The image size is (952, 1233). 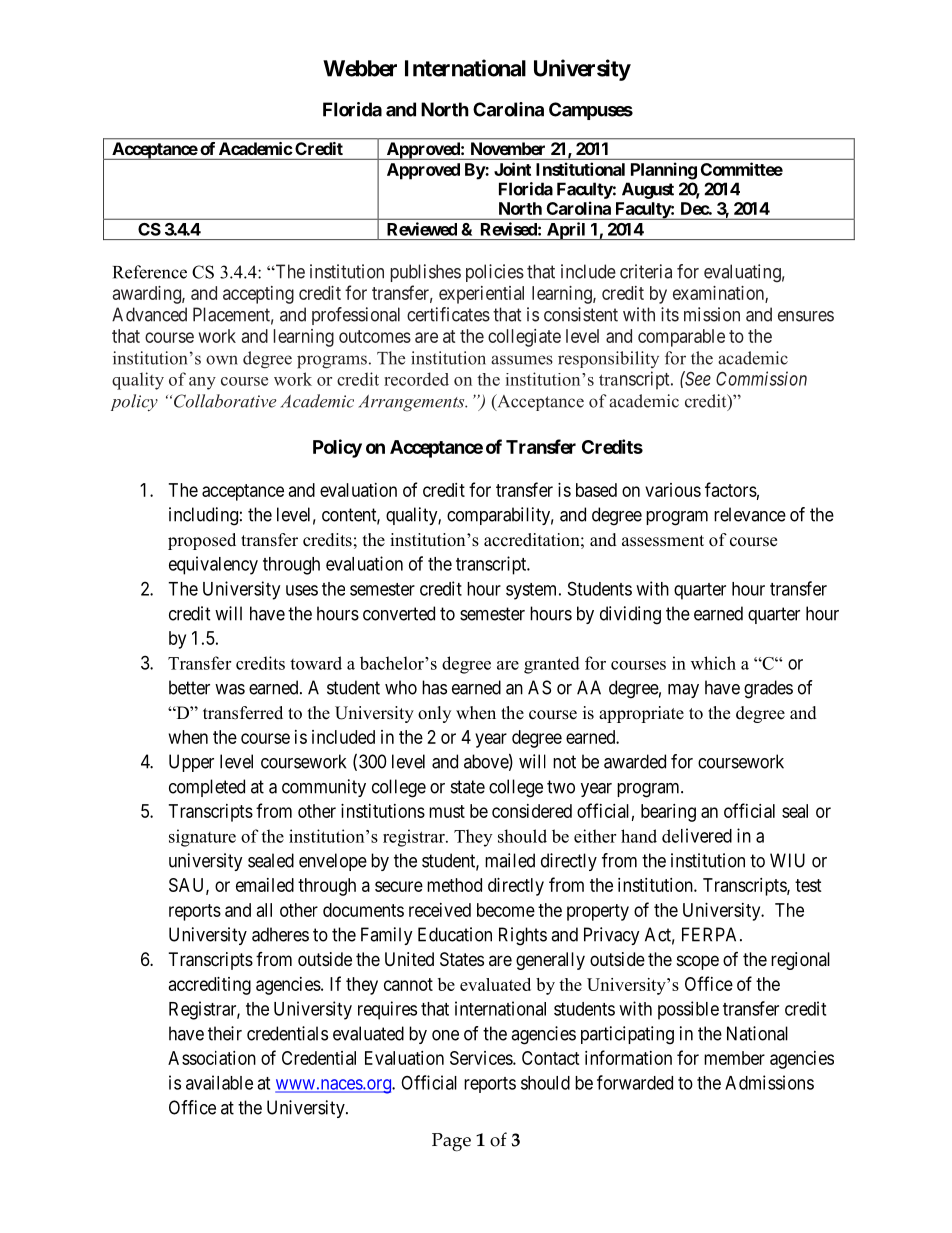 I want to click on including, so click(x=203, y=516).
